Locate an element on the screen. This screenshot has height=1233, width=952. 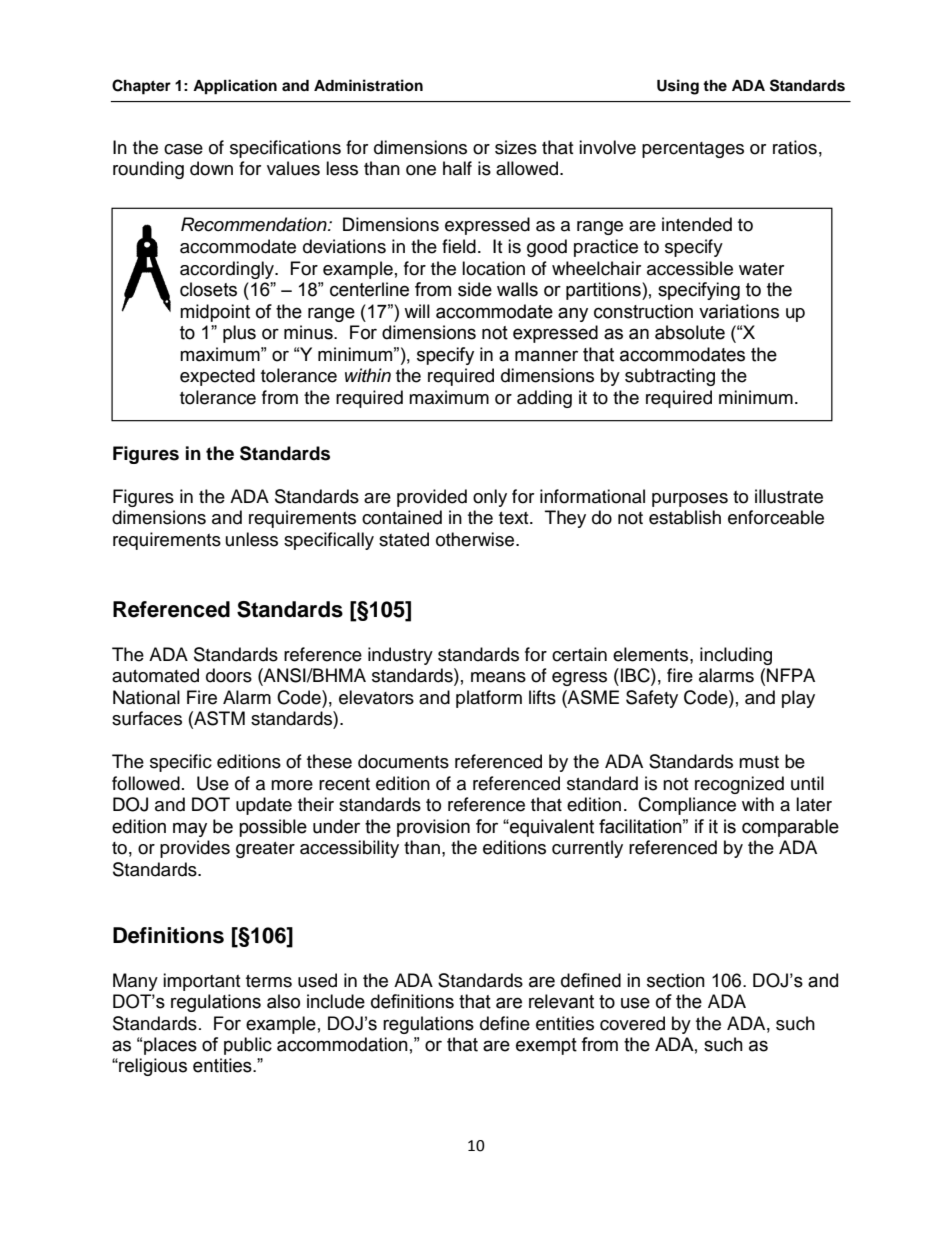
doors is located at coordinates (229, 675).
